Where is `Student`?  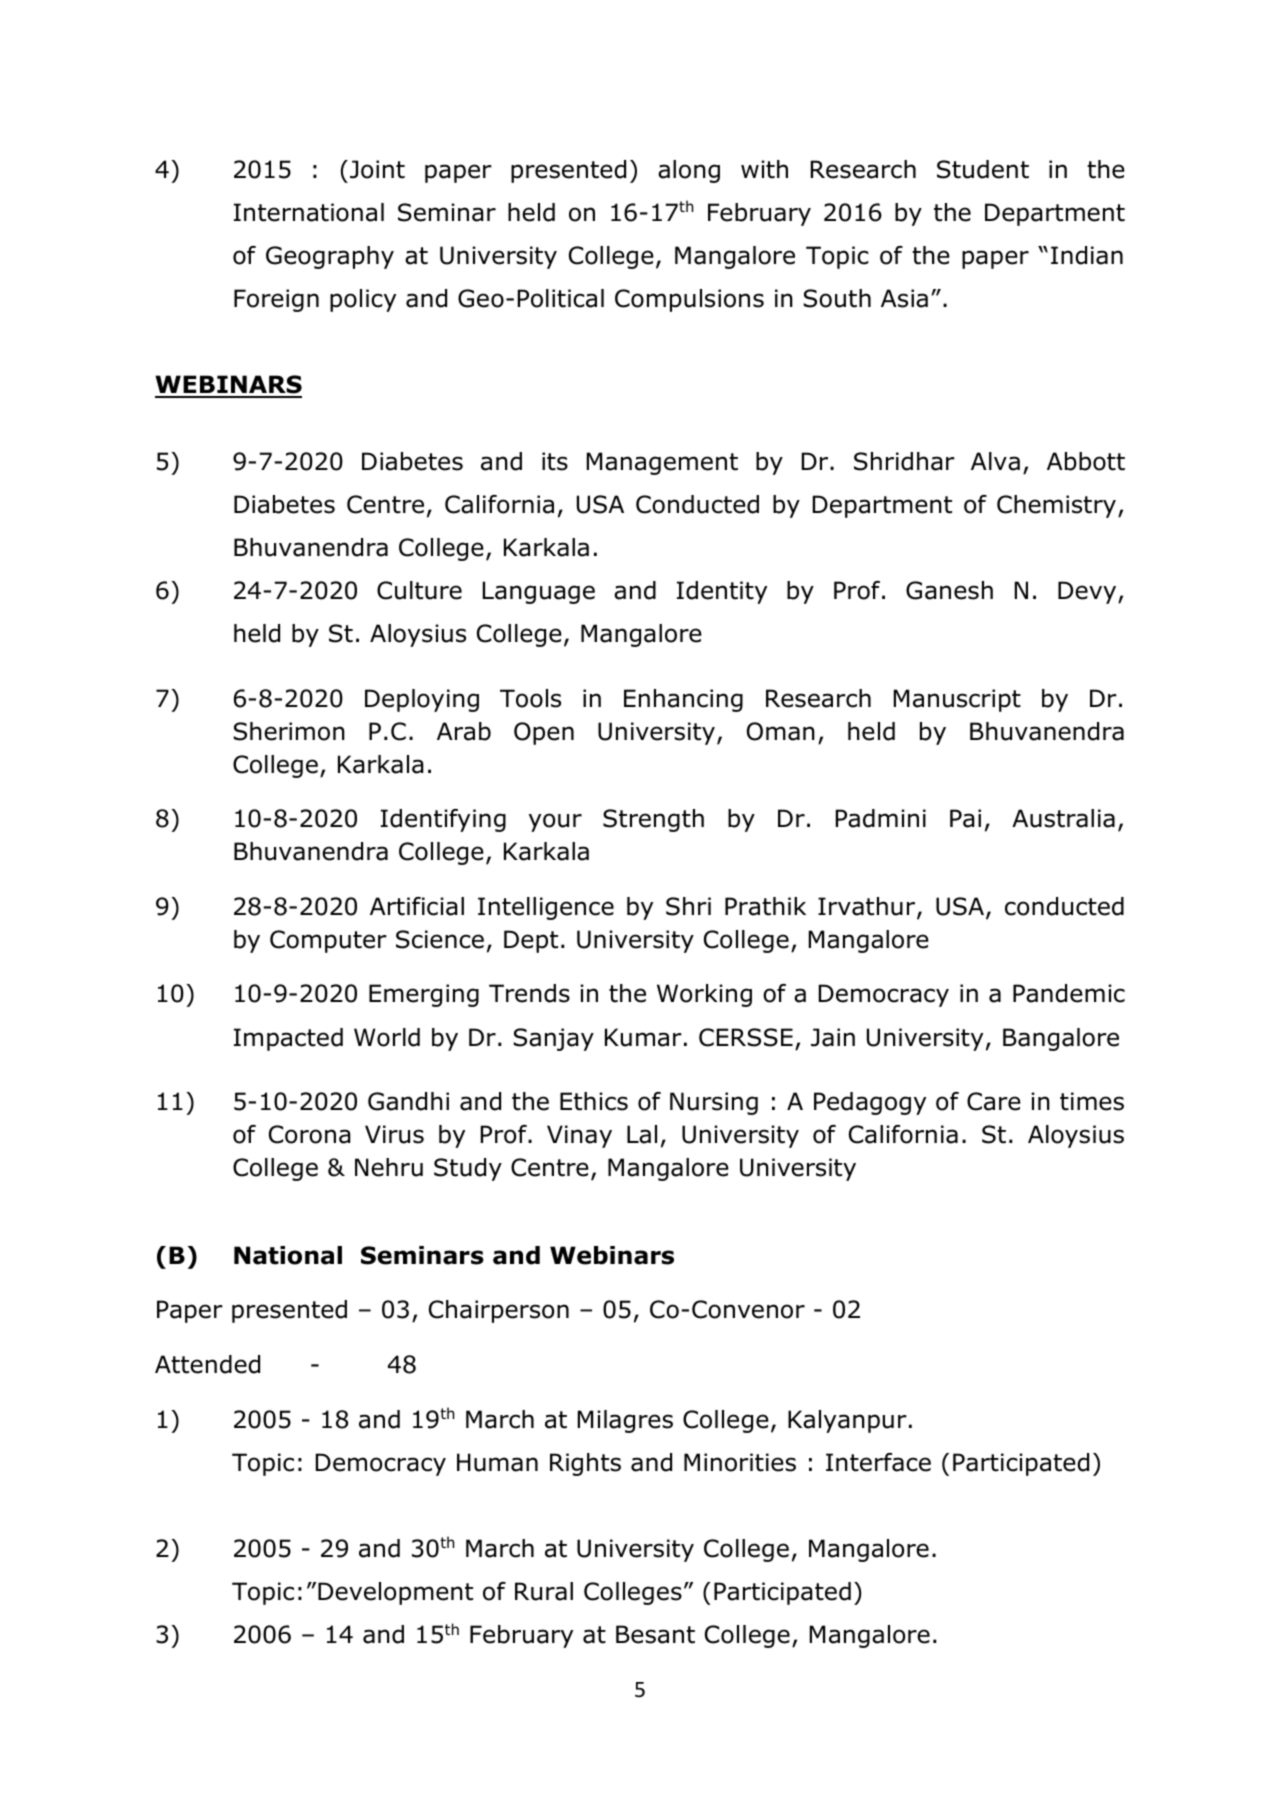 Student is located at coordinates (983, 169).
